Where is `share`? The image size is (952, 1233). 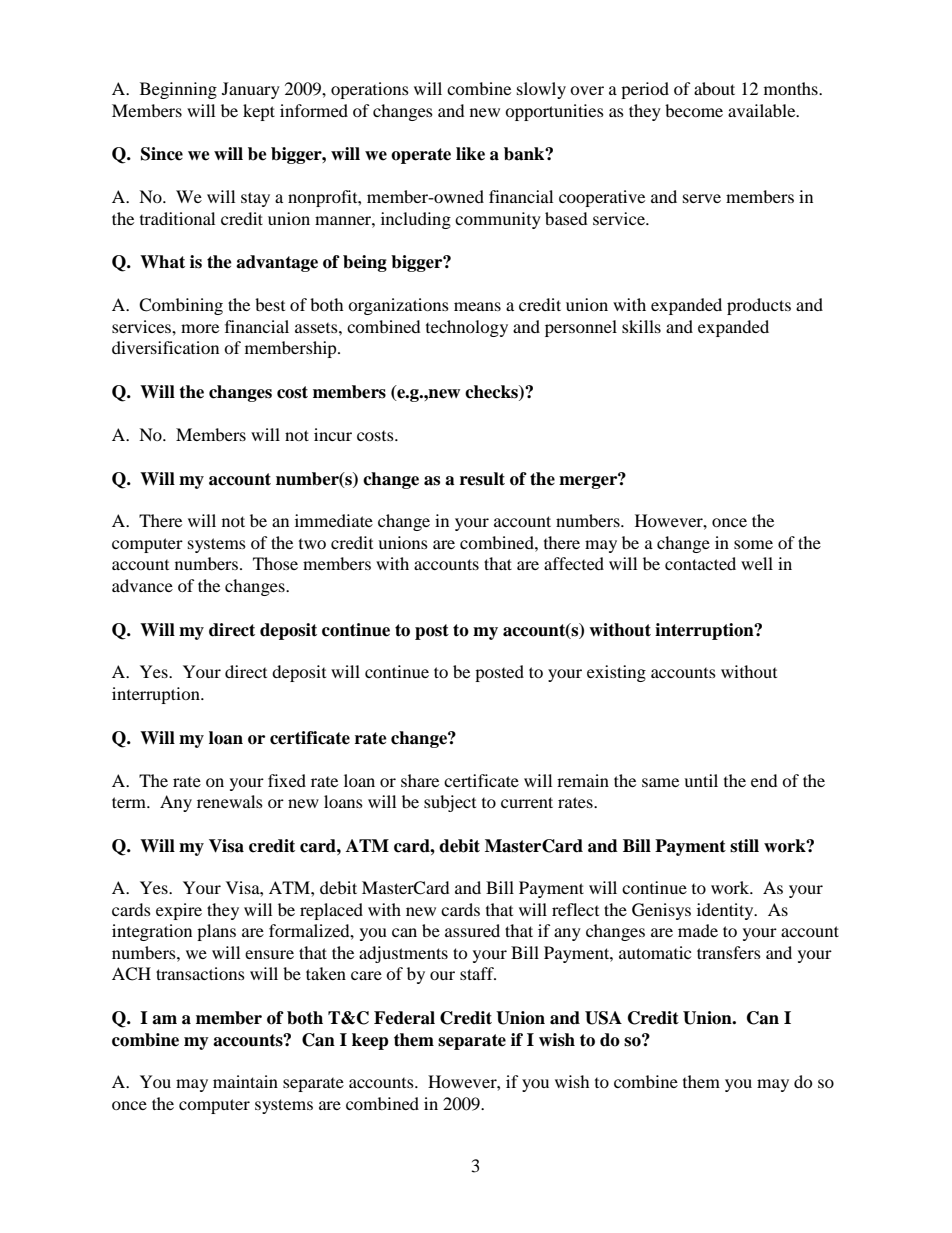 share is located at coordinates (420, 780).
